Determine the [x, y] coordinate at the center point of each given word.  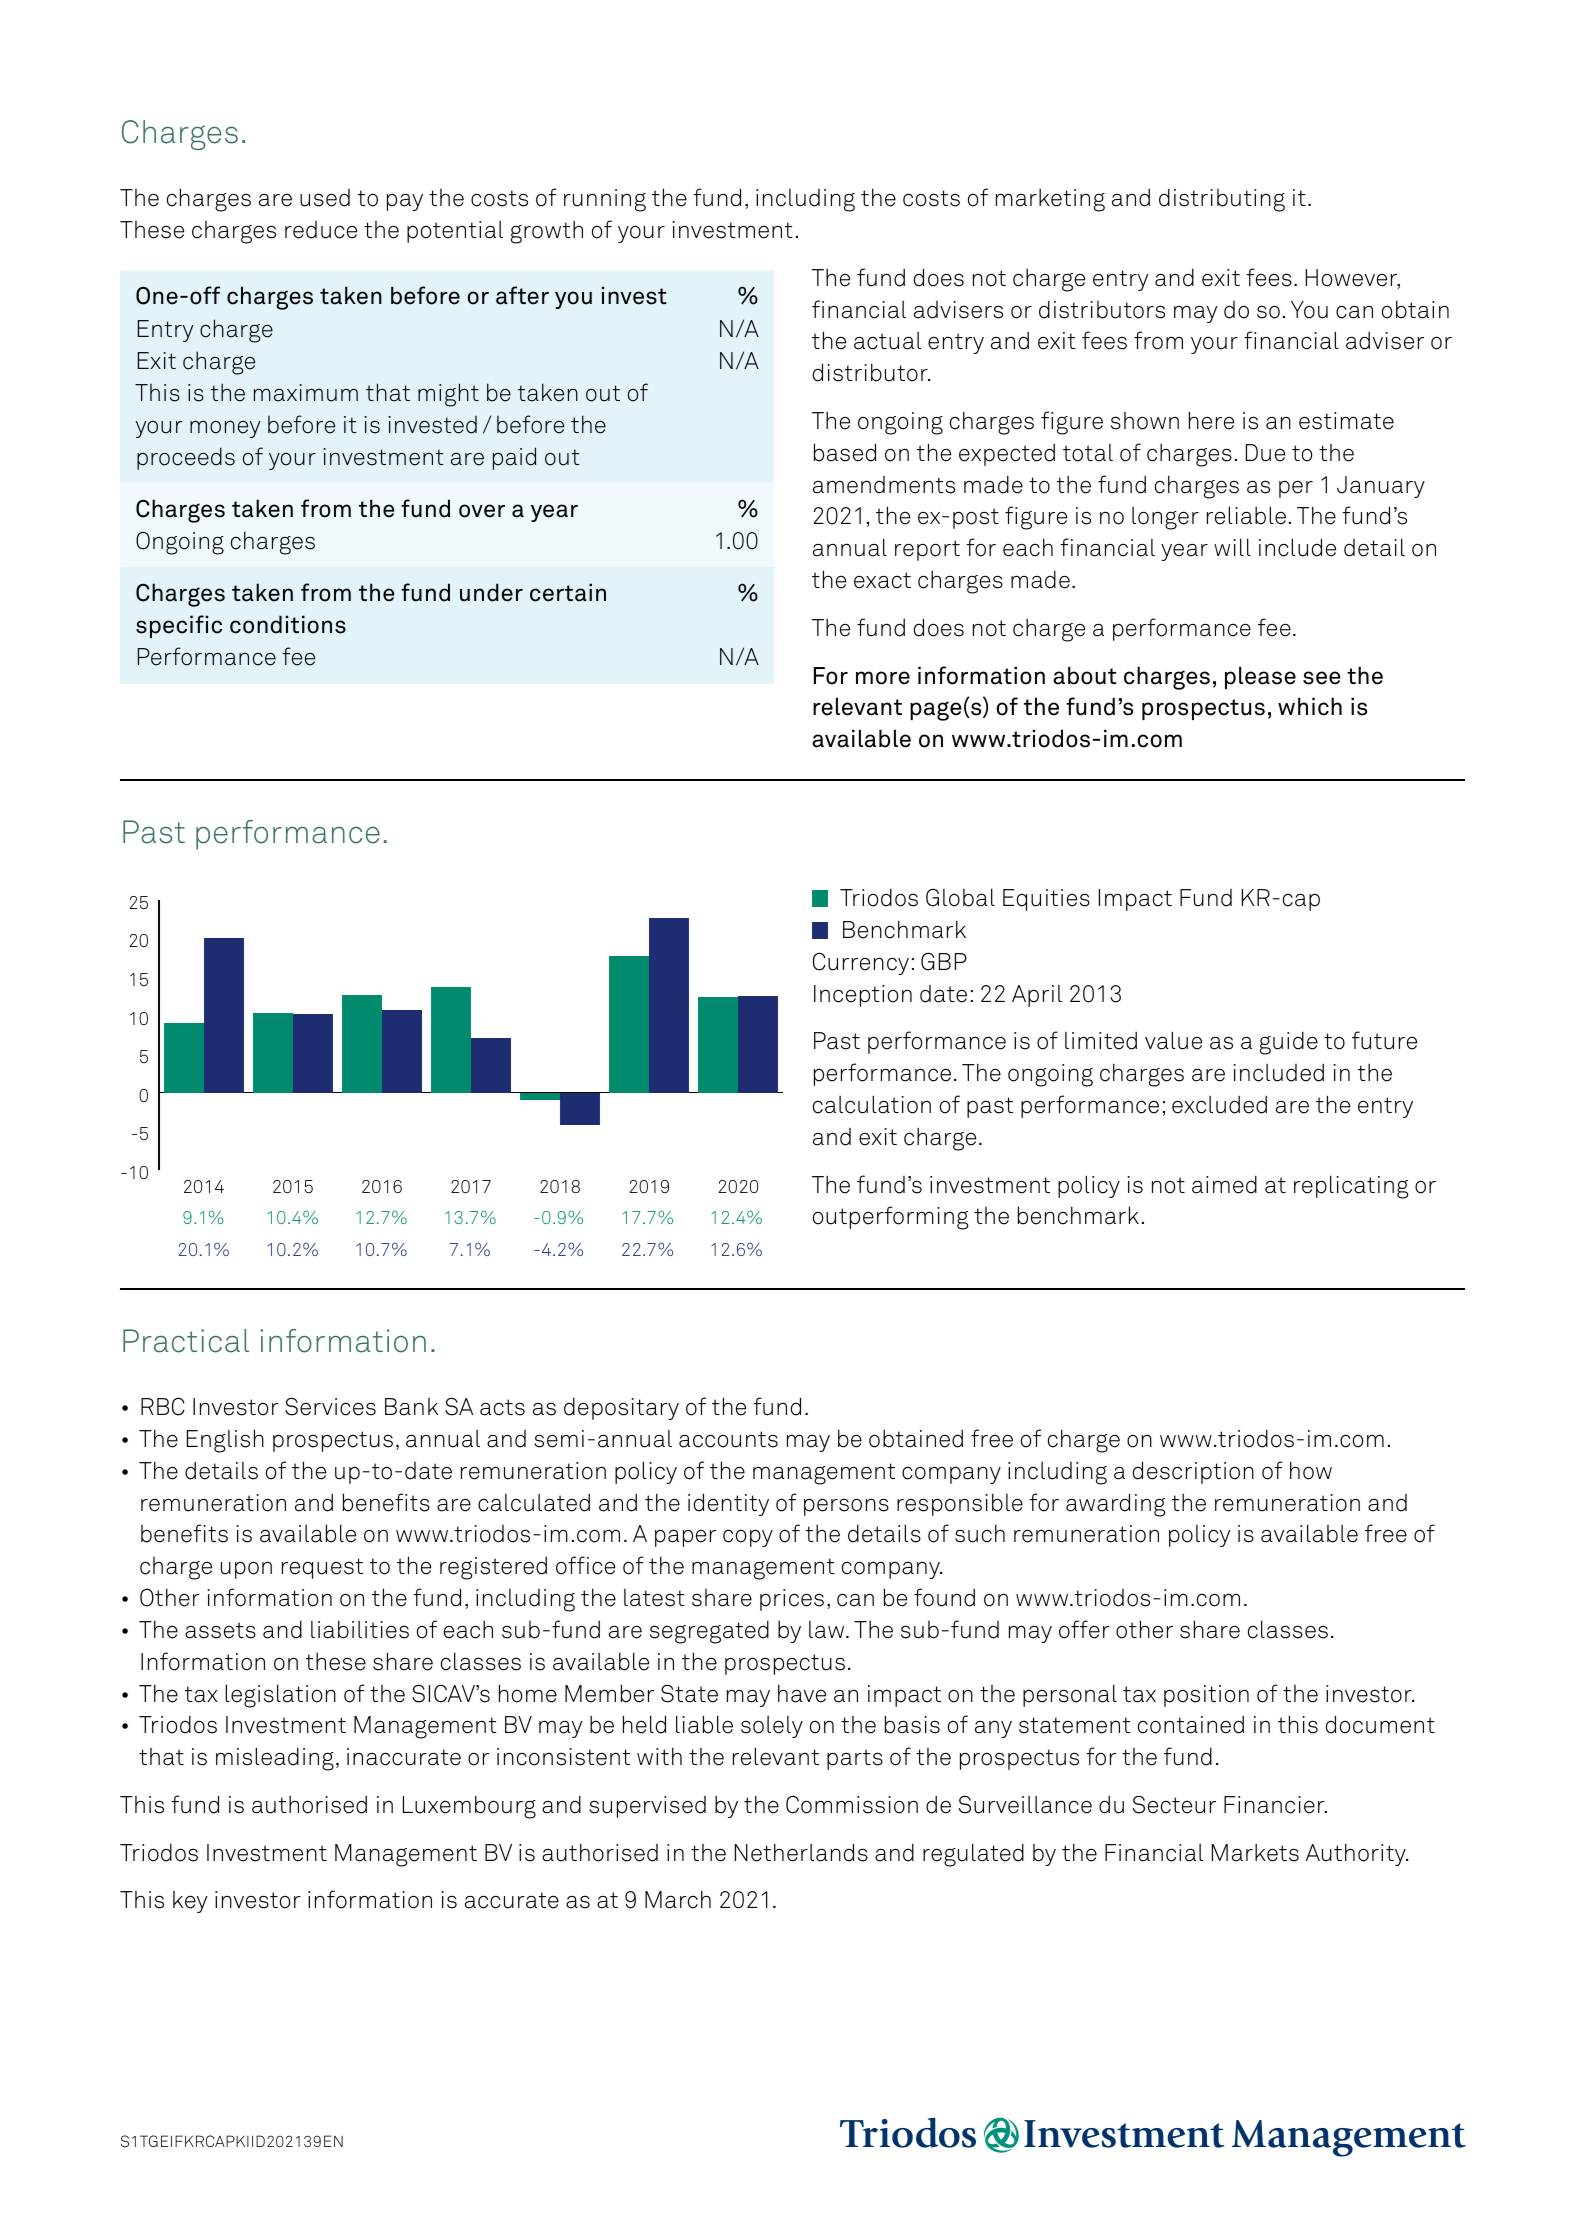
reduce [321, 230]
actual [887, 341]
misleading [275, 1759]
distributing [1222, 200]
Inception [863, 996]
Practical [186, 1341]
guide [1289, 1043]
